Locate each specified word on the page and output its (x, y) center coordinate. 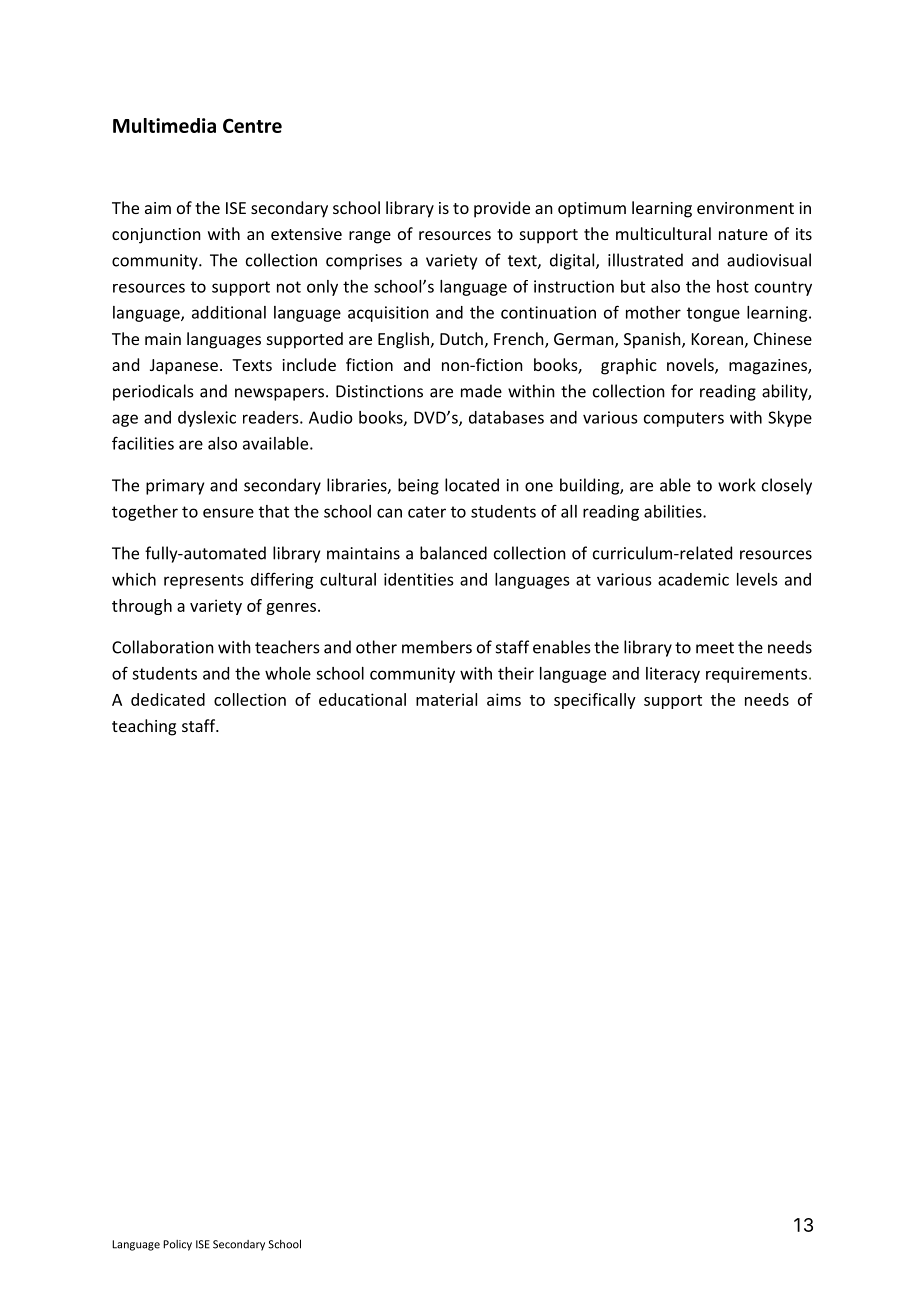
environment (745, 208)
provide (502, 209)
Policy (177, 1245)
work (737, 485)
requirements (756, 675)
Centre (252, 125)
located (472, 485)
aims (504, 699)
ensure (228, 513)
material (446, 699)
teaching (144, 727)
